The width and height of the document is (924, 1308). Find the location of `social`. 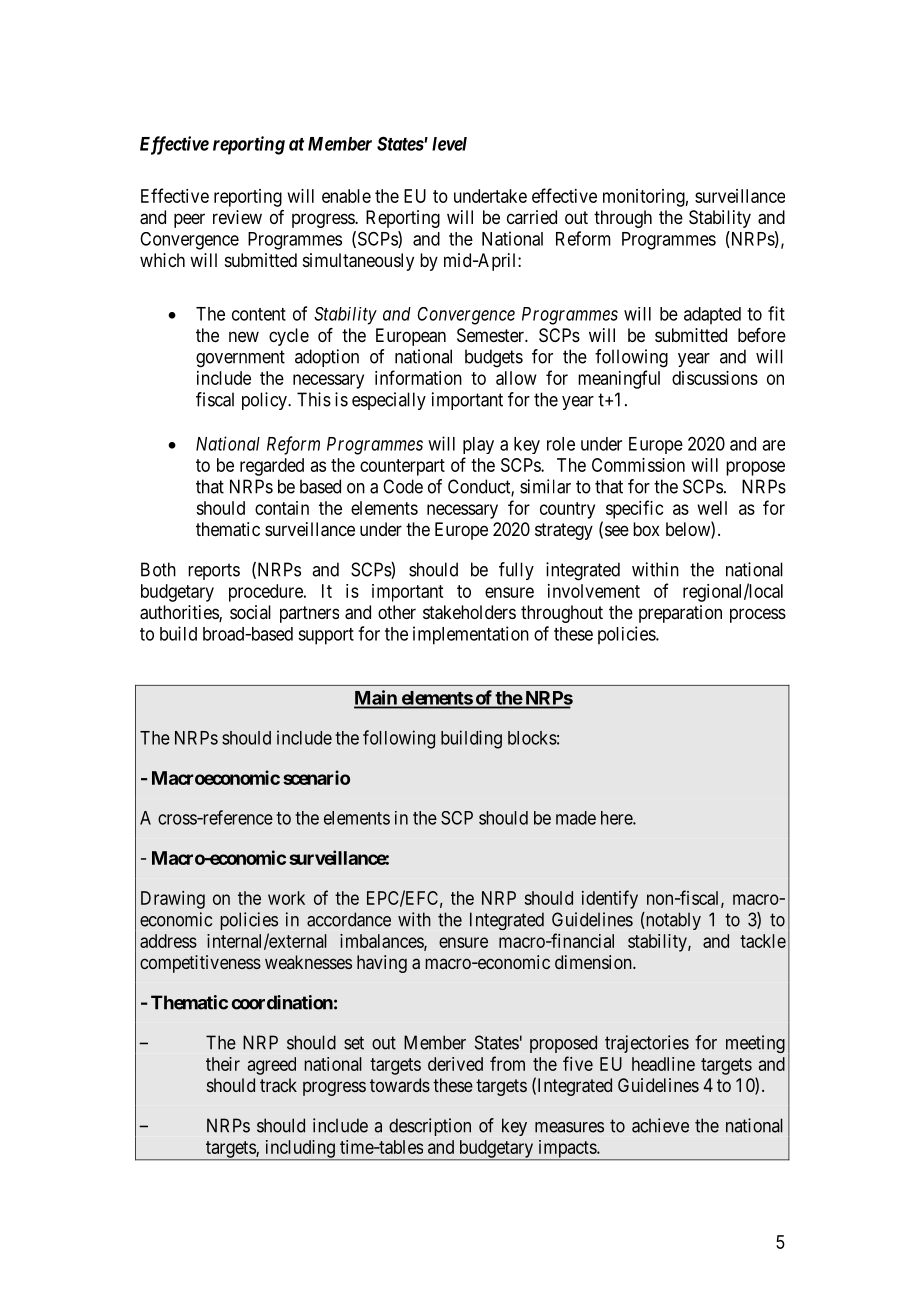

social is located at coordinates (250, 612).
